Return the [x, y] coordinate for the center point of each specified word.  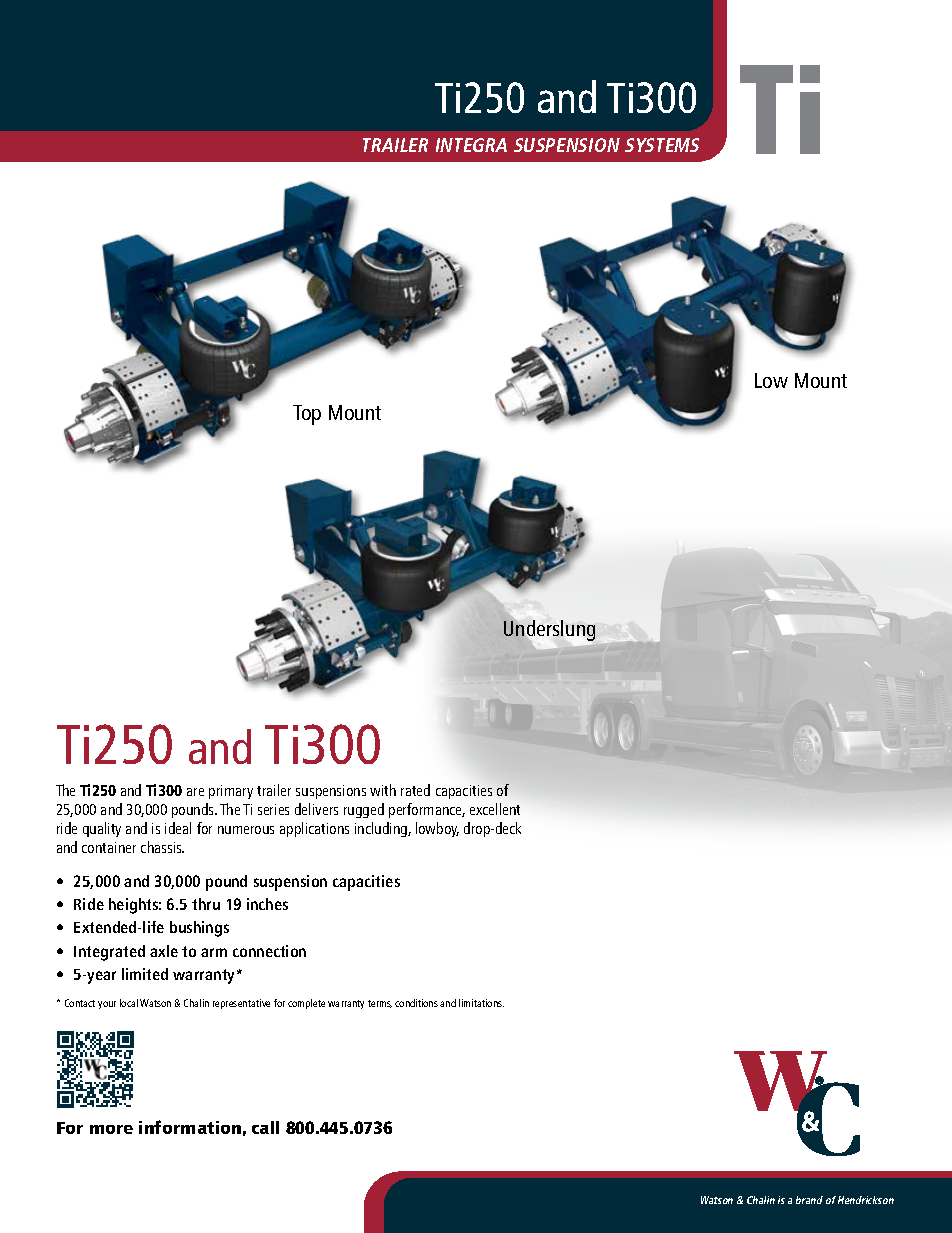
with [383, 790]
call [265, 1127]
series [273, 809]
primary [231, 792]
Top [307, 415]
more [111, 1129]
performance [427, 810]
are [195, 792]
